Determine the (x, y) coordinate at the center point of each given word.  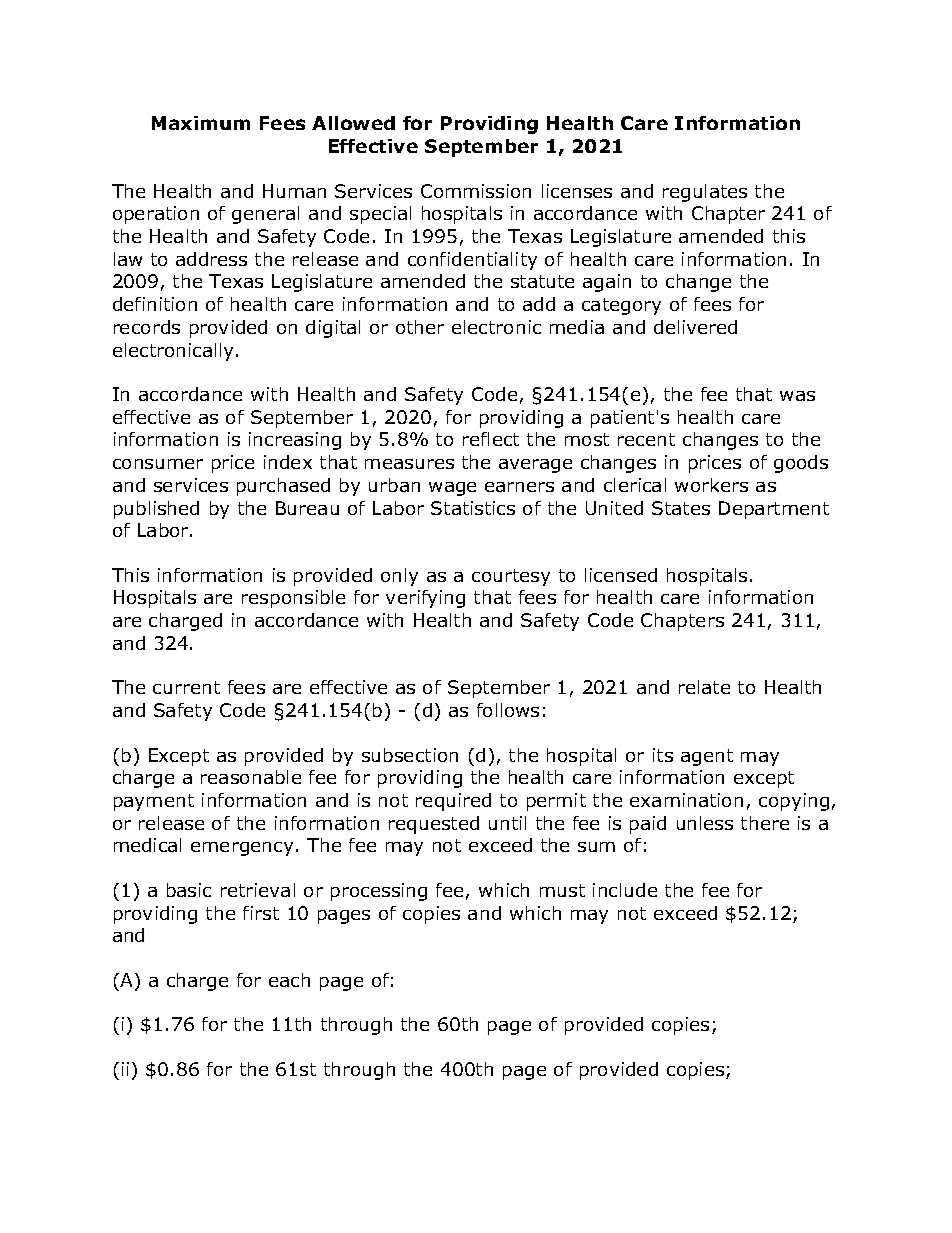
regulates (705, 193)
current (186, 687)
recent (646, 439)
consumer (158, 464)
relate (704, 687)
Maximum (201, 123)
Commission (476, 191)
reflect (491, 439)
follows (508, 710)
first (261, 913)
